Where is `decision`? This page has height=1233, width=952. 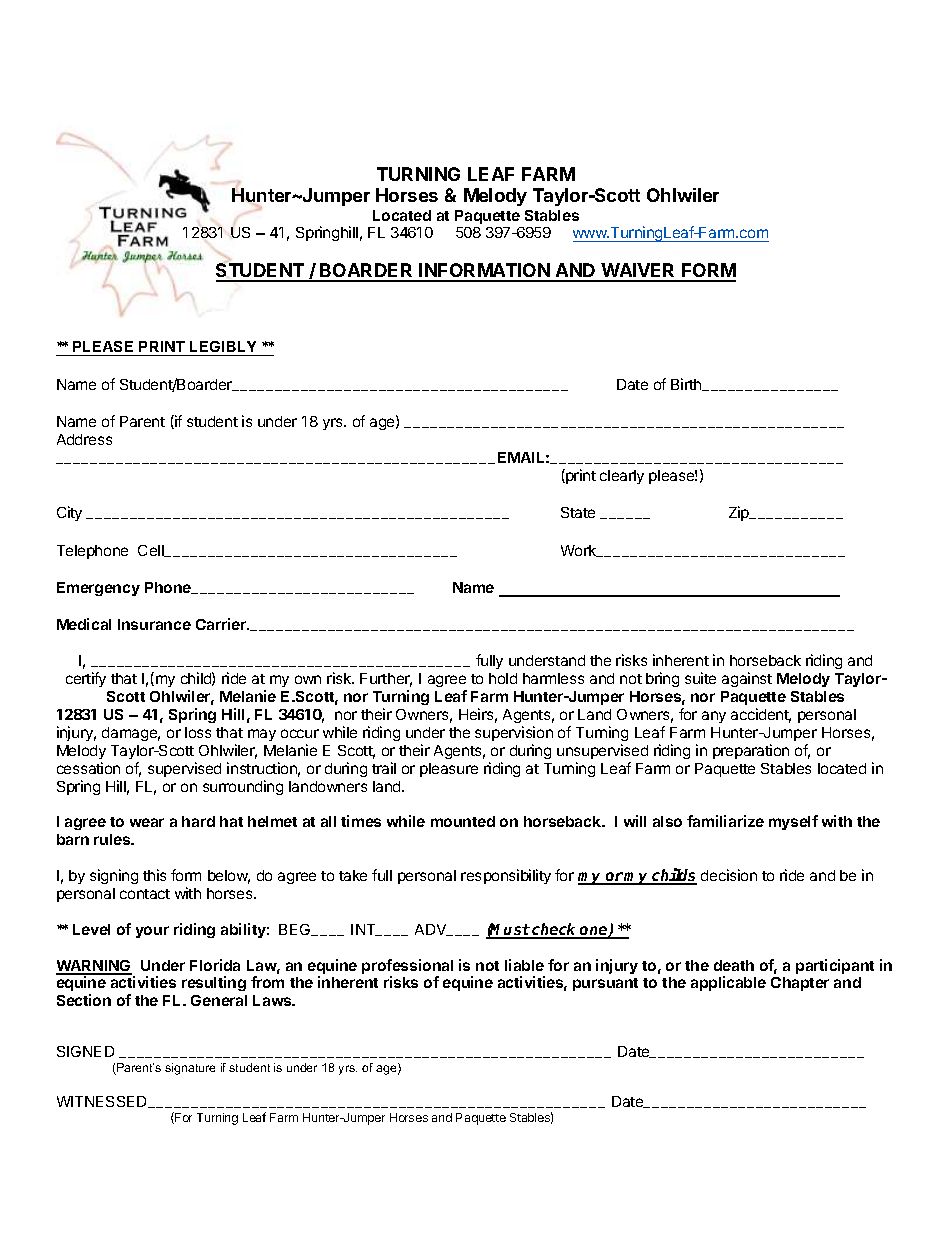 decision is located at coordinates (729, 875).
